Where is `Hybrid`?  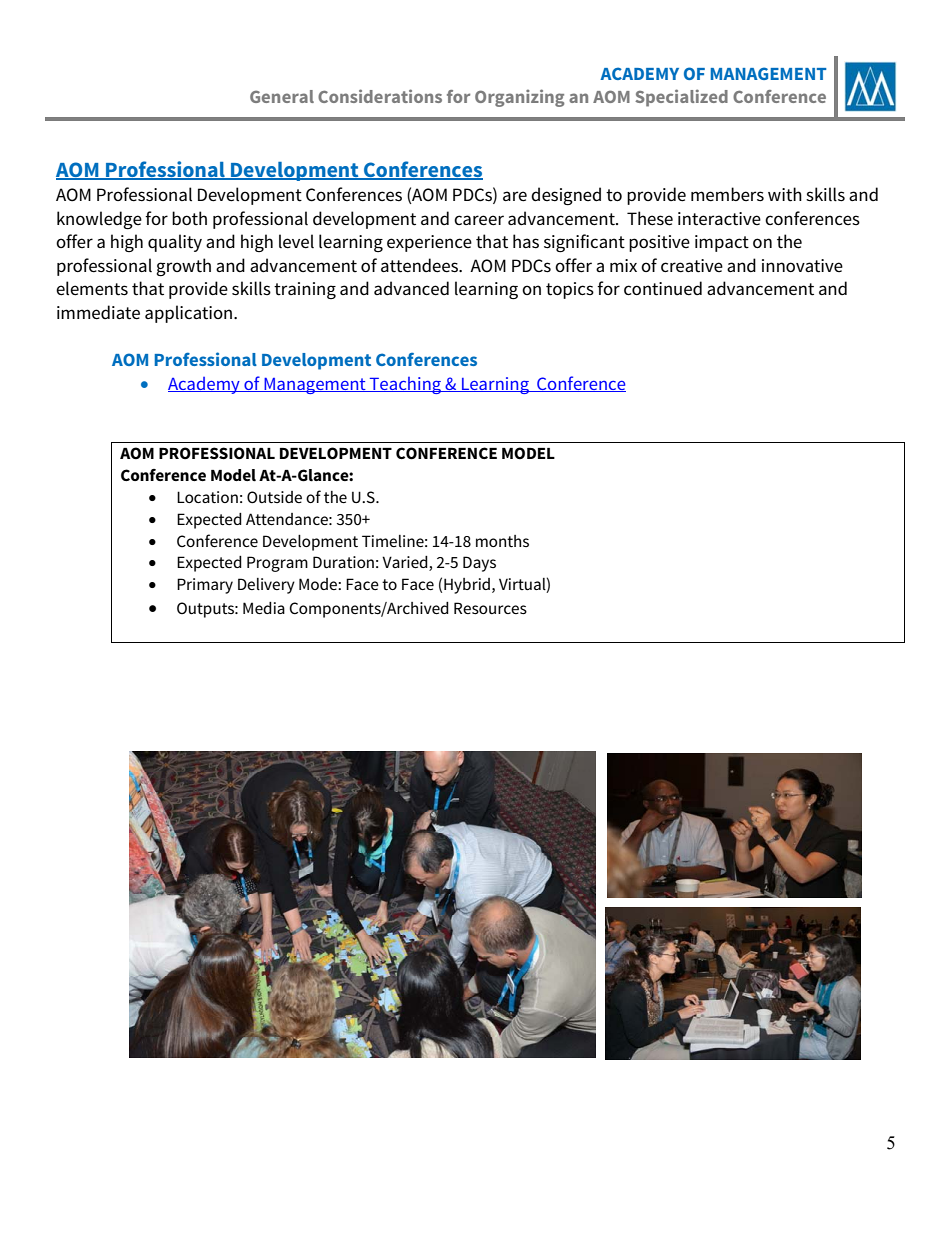 Hybrid is located at coordinates (467, 586).
